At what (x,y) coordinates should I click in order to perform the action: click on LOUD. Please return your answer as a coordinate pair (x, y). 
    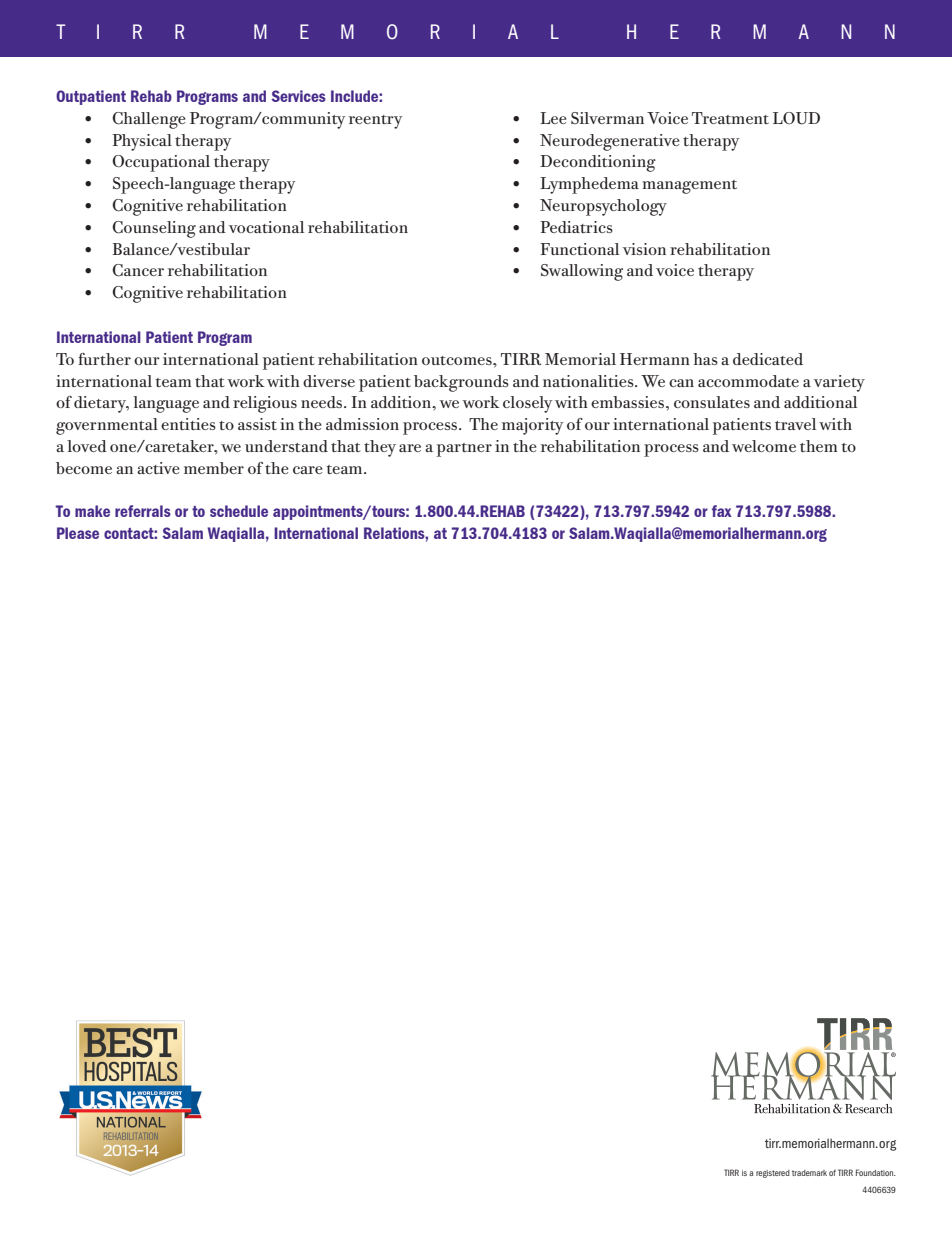
    Looking at the image, I should click on (796, 118).
